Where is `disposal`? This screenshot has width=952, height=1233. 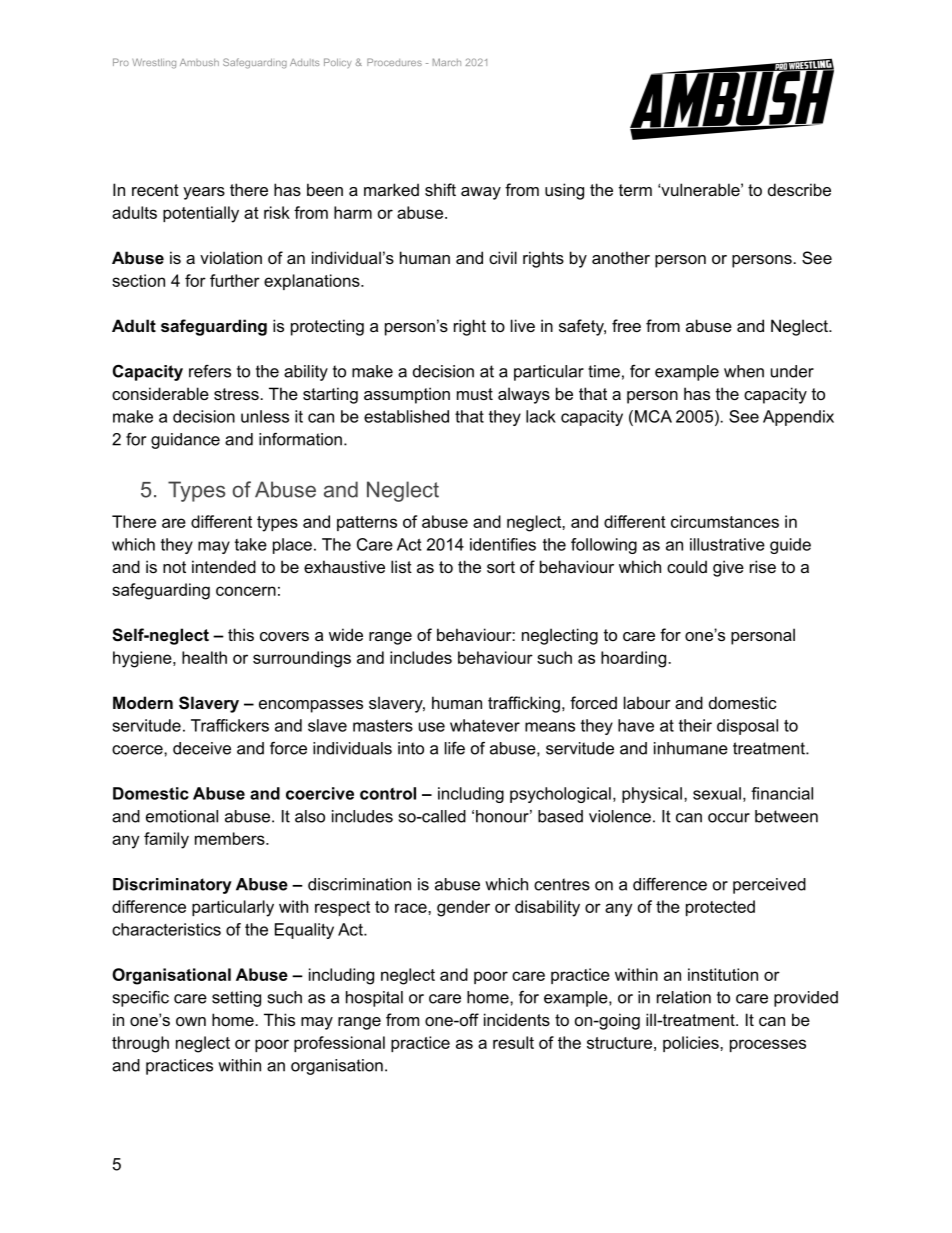
disposal is located at coordinates (747, 727).
